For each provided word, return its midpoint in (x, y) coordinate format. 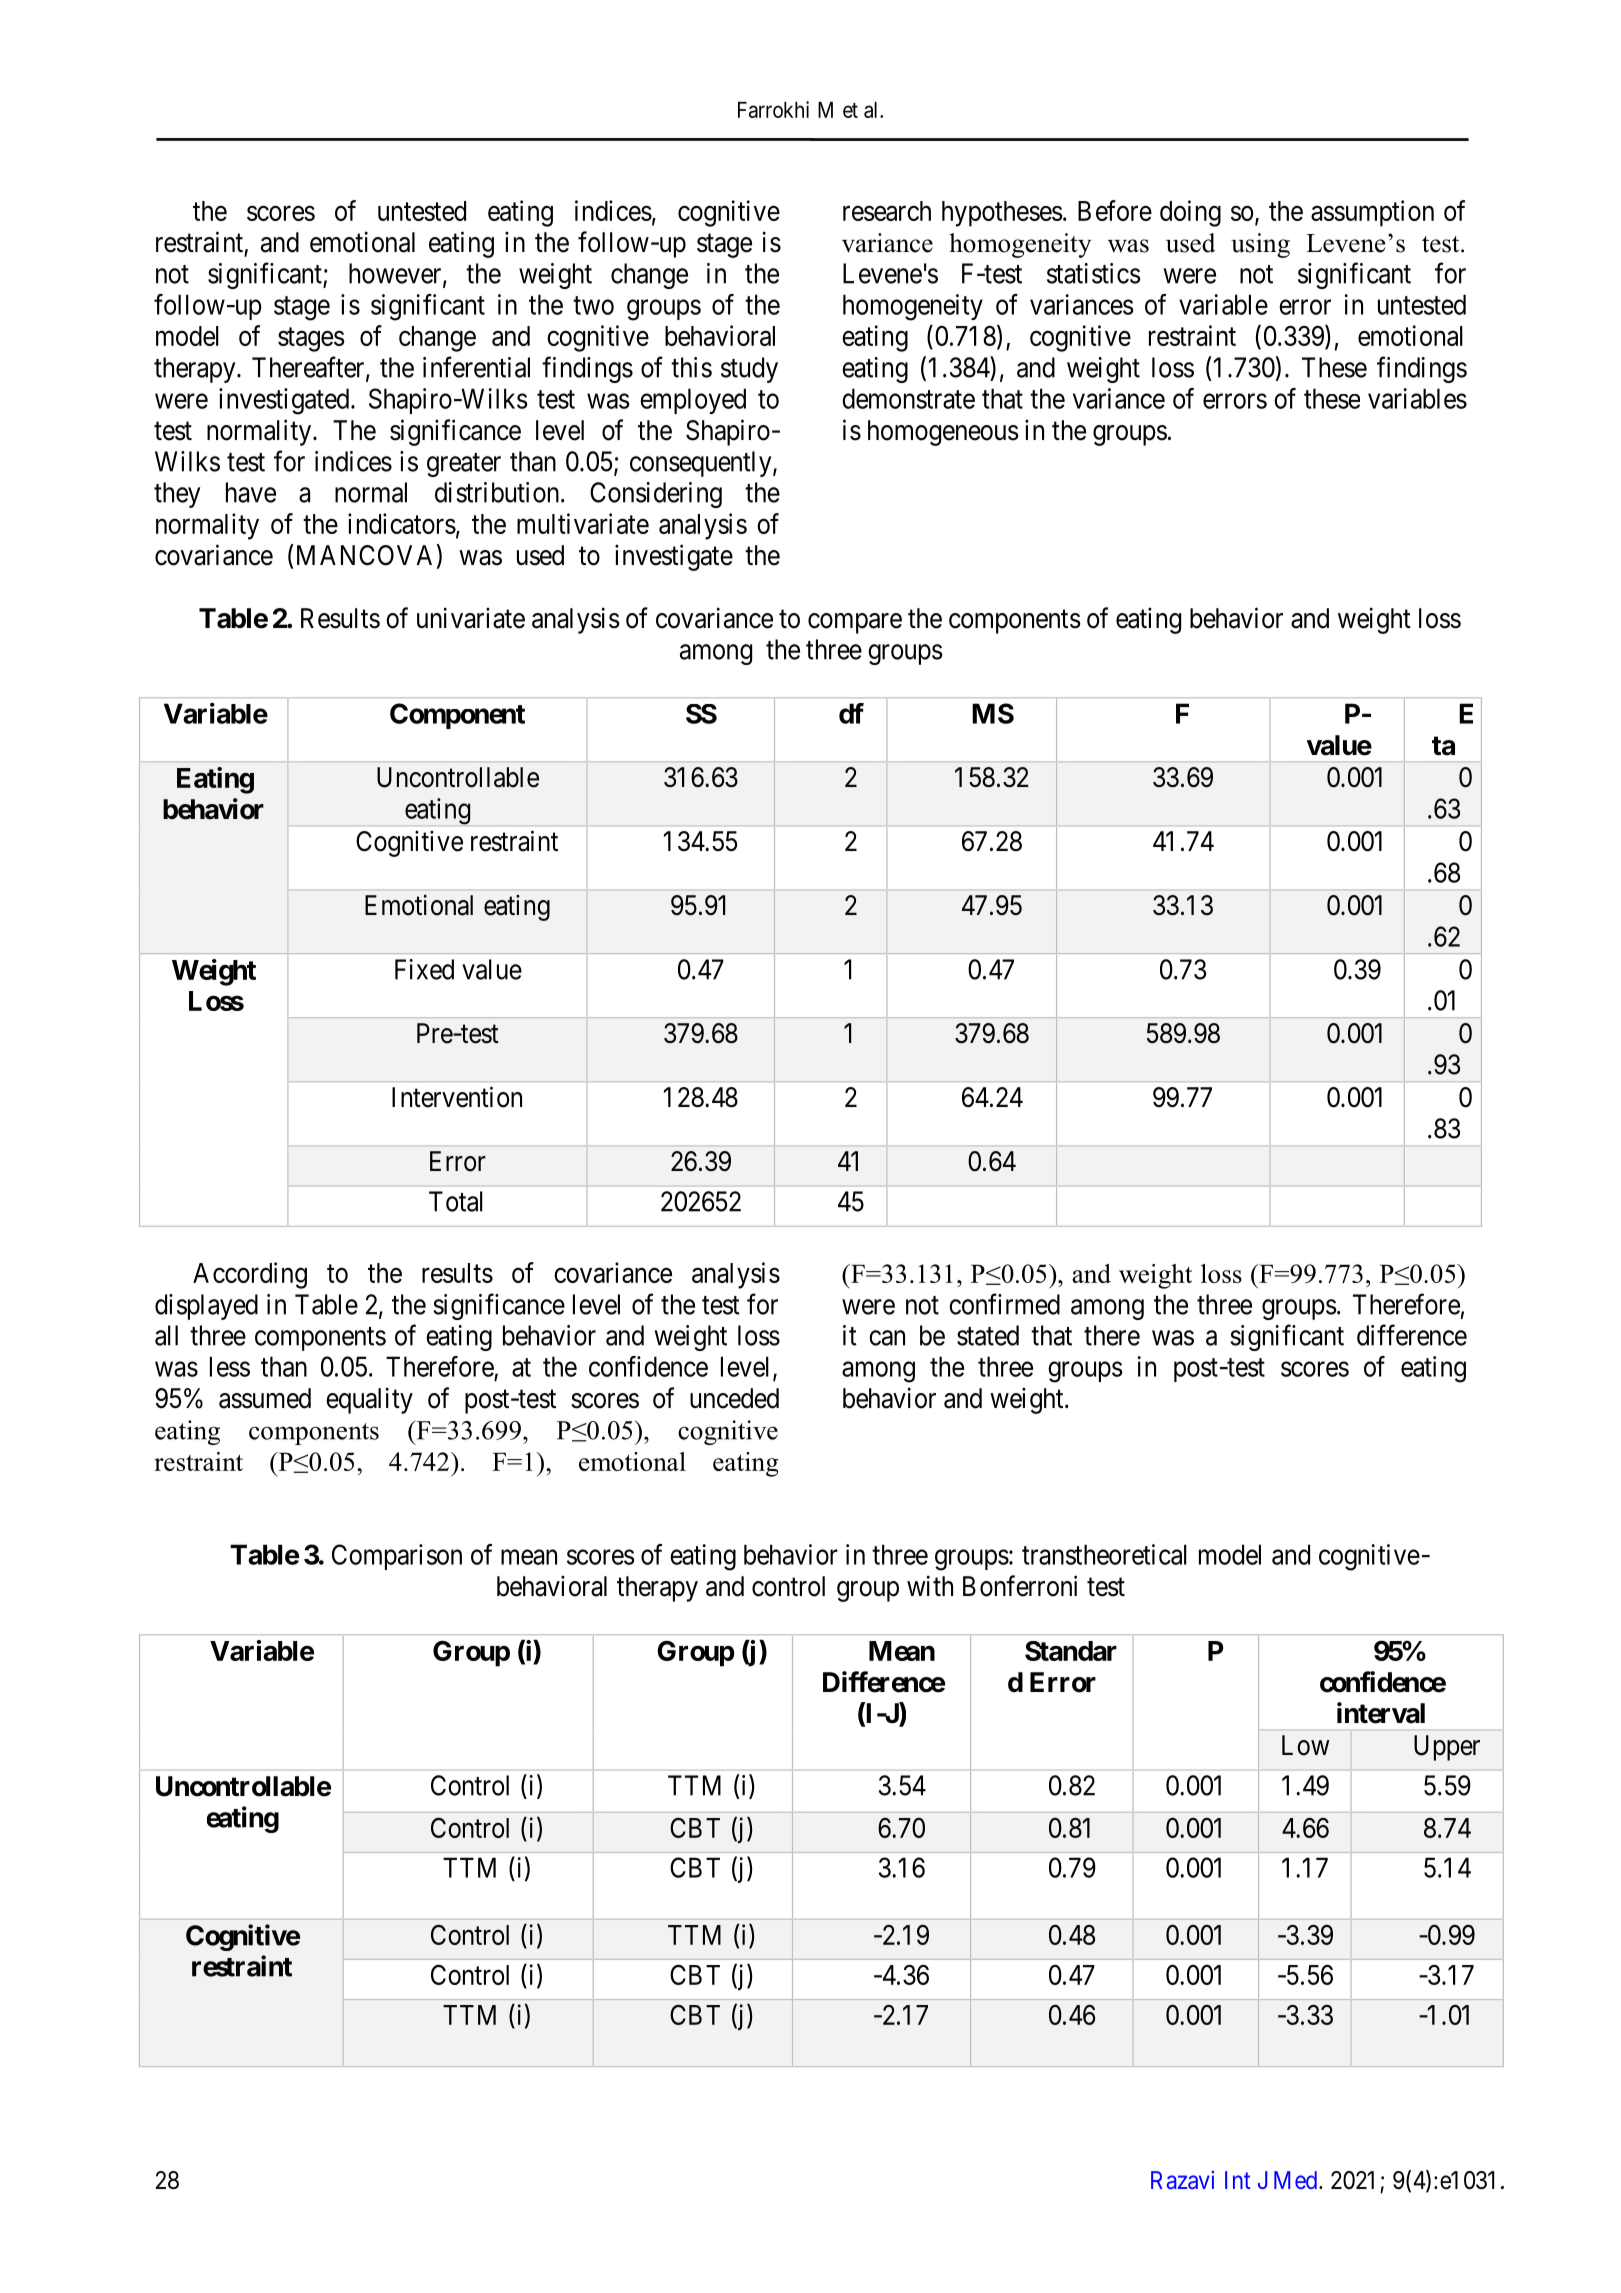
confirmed (1004, 1304)
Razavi (1182, 2180)
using (1260, 245)
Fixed (424, 969)
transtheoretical (1104, 1554)
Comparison (397, 1557)
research (887, 211)
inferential (476, 367)
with (930, 1585)
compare (855, 623)
